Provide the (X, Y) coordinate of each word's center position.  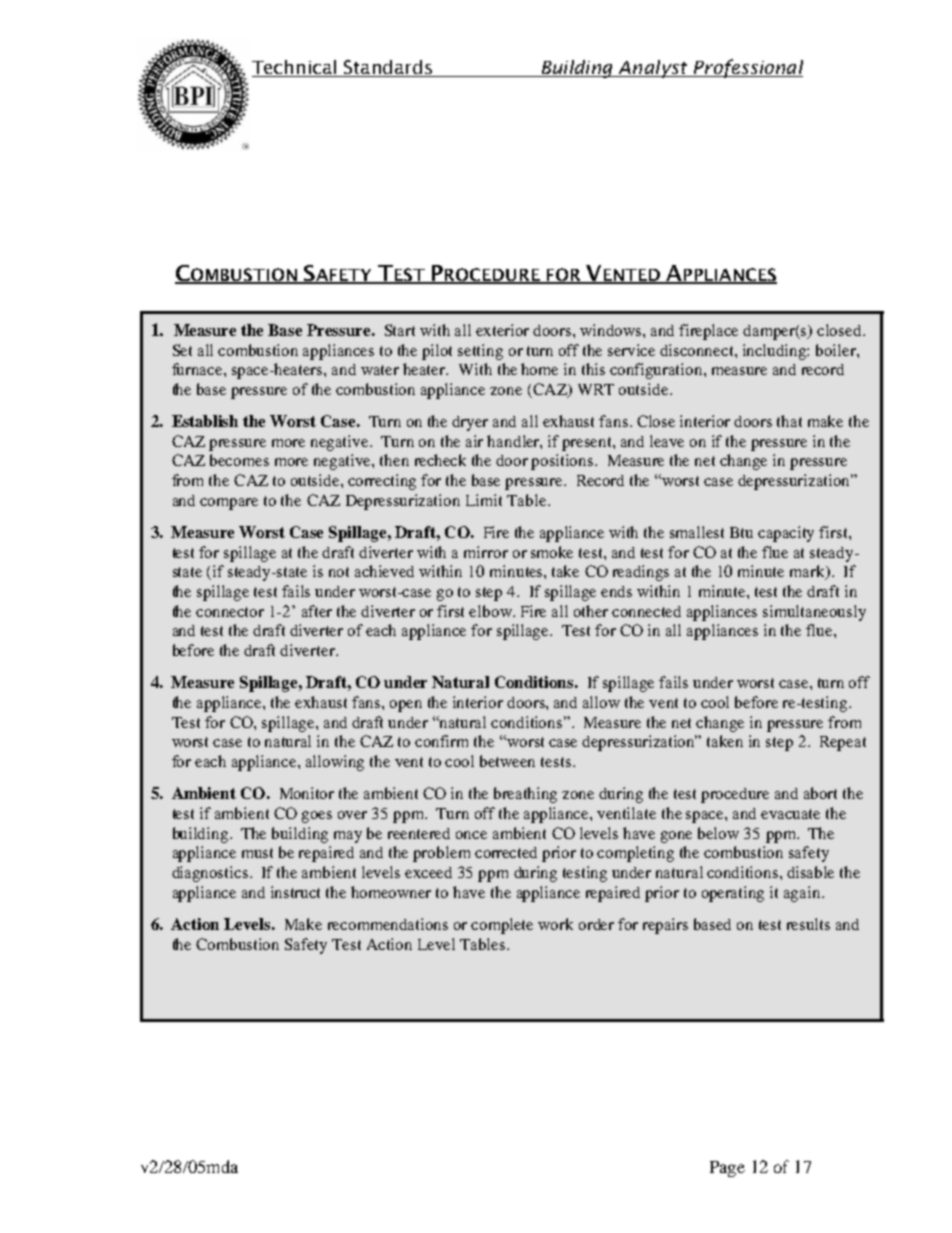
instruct (295, 892)
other (591, 611)
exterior (502, 330)
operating (733, 894)
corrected (506, 852)
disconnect (698, 350)
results (808, 924)
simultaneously (814, 613)
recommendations (388, 924)
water (380, 370)
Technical (295, 68)
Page (727, 1169)
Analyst (653, 69)
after (317, 611)
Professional (747, 68)
